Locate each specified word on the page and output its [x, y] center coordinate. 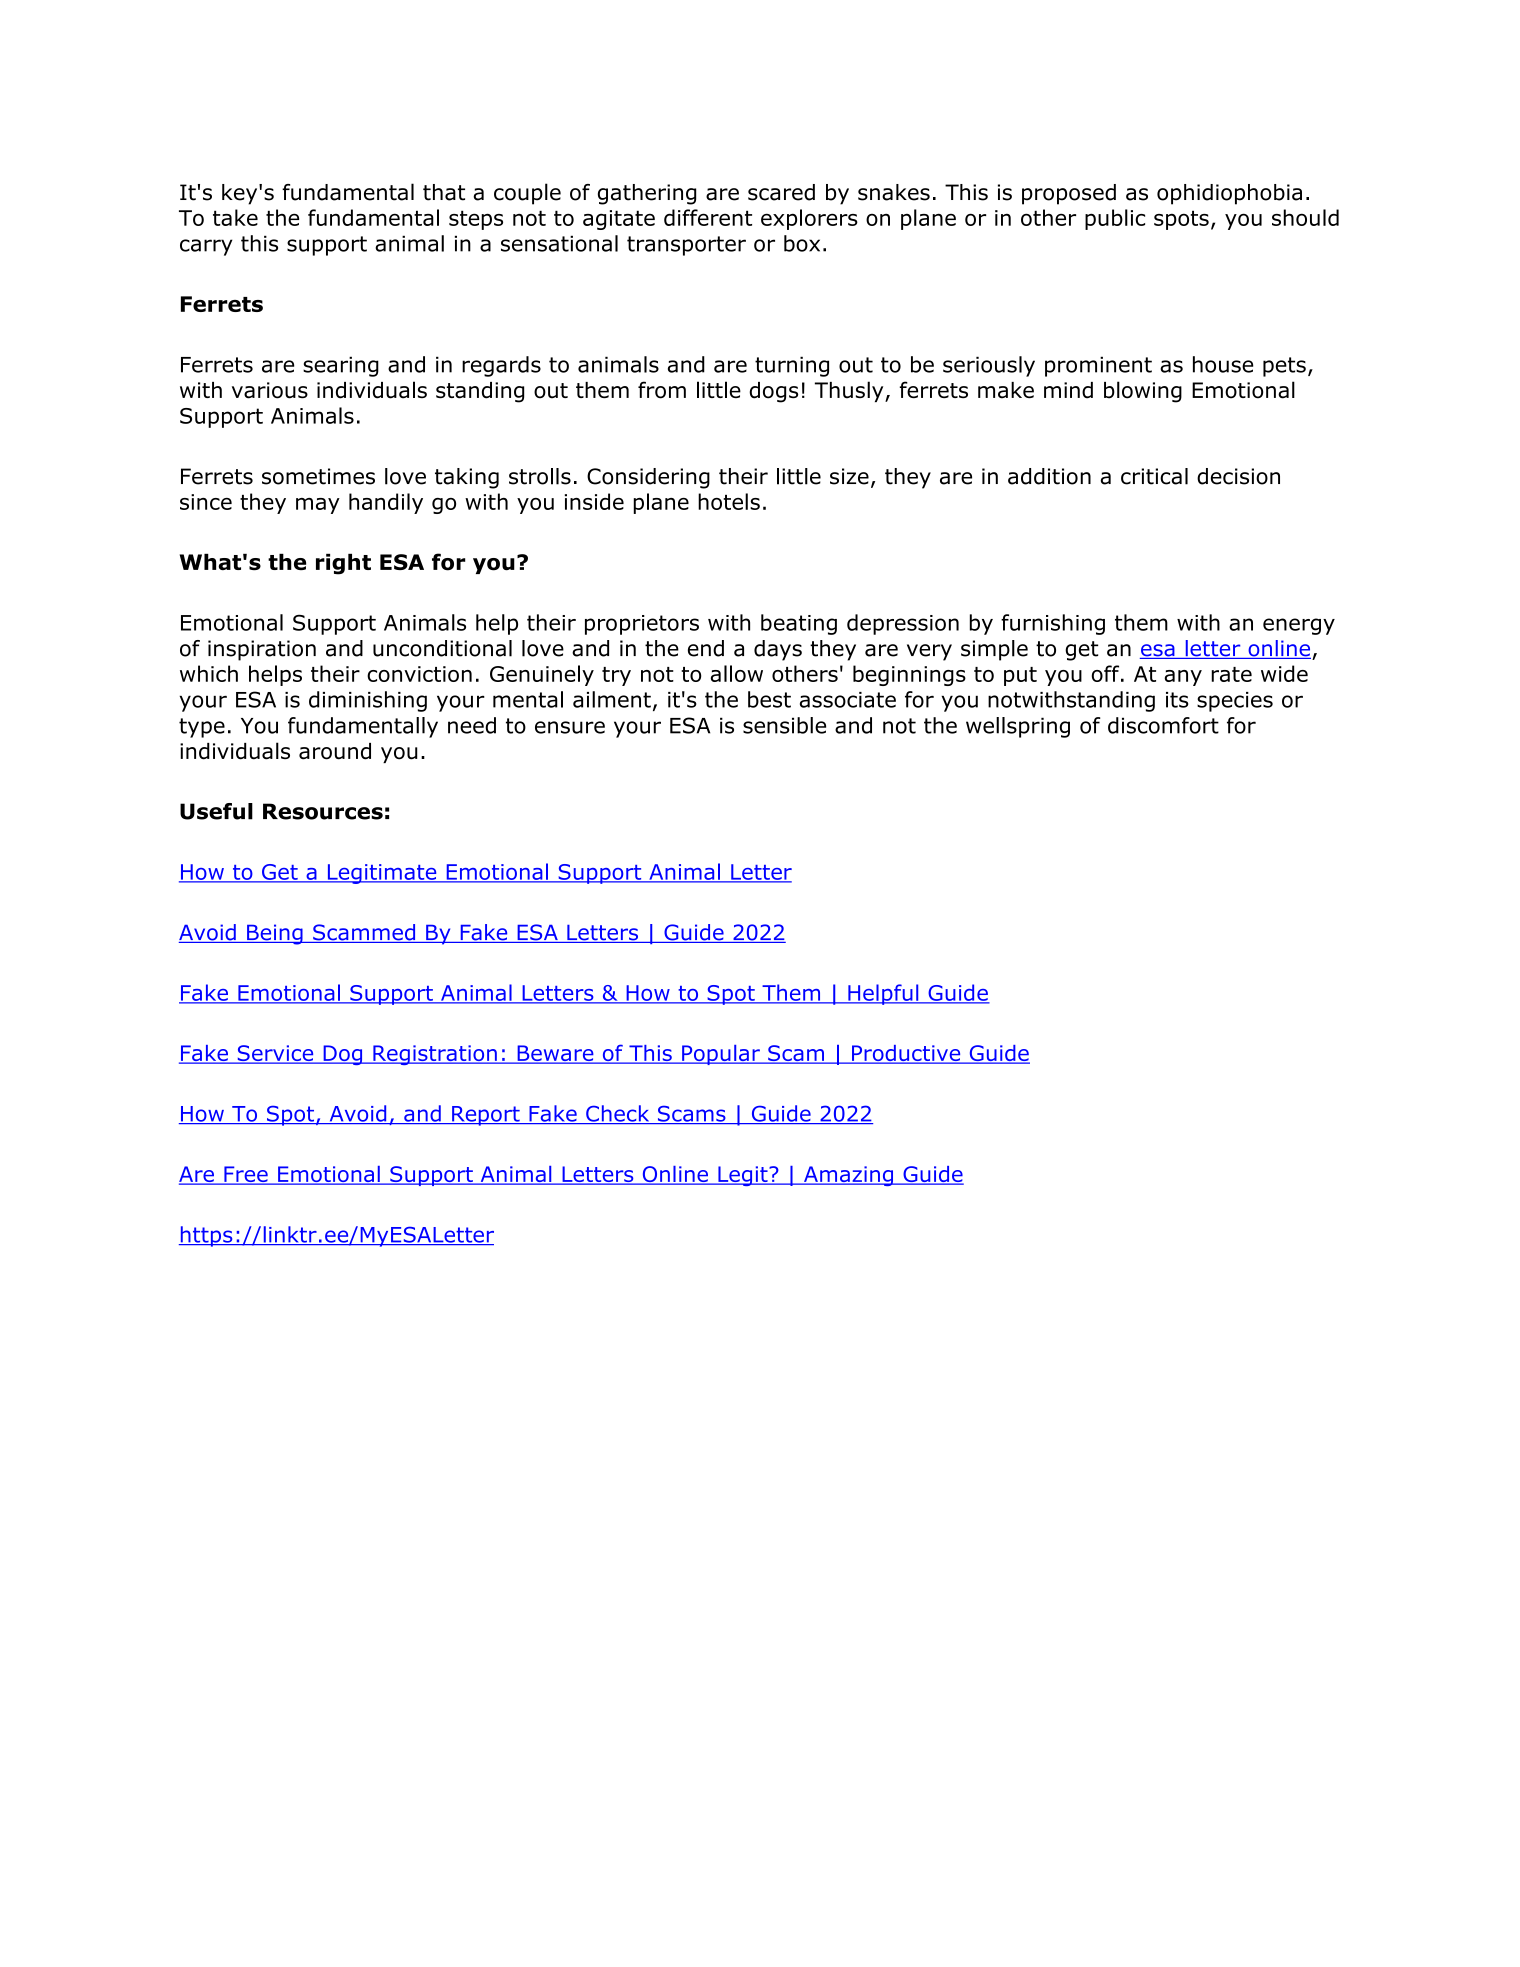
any [1183, 678]
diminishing [368, 701]
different [708, 217]
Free [246, 1175]
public [1115, 219]
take [235, 217]
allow [737, 673]
